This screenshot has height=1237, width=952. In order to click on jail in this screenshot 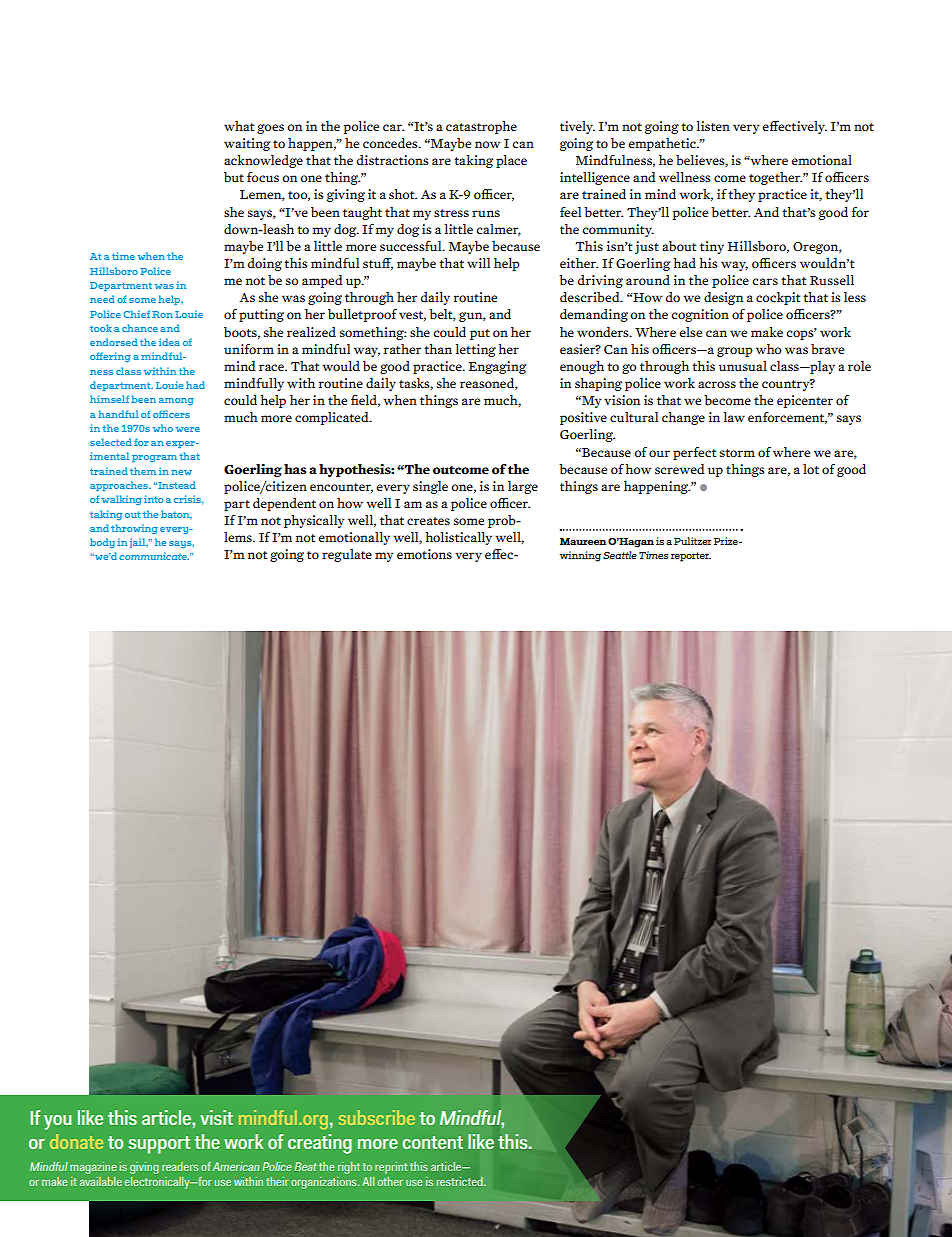, I will do `click(138, 543)`.
